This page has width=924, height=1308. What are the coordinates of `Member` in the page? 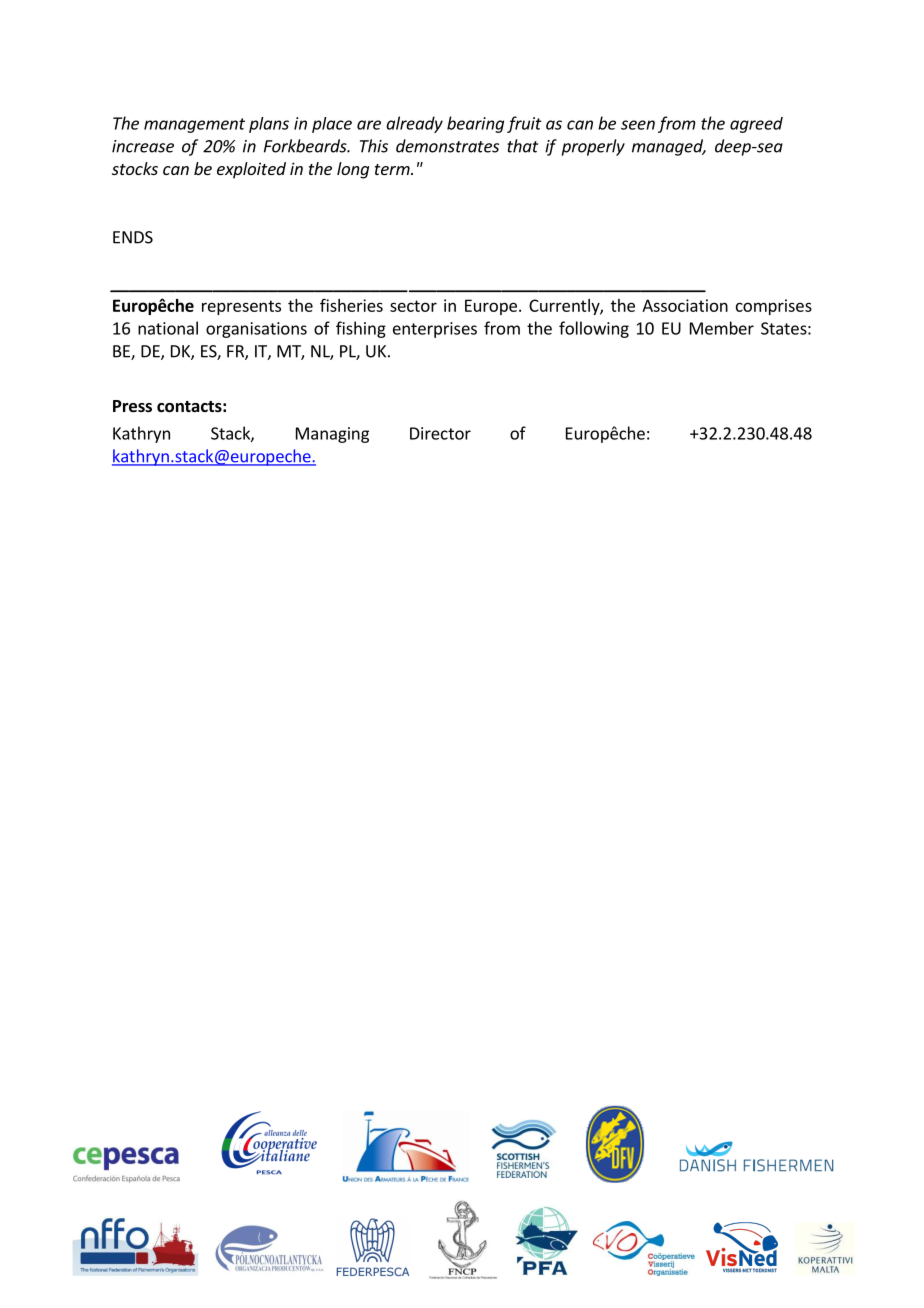 It's located at (722, 328).
